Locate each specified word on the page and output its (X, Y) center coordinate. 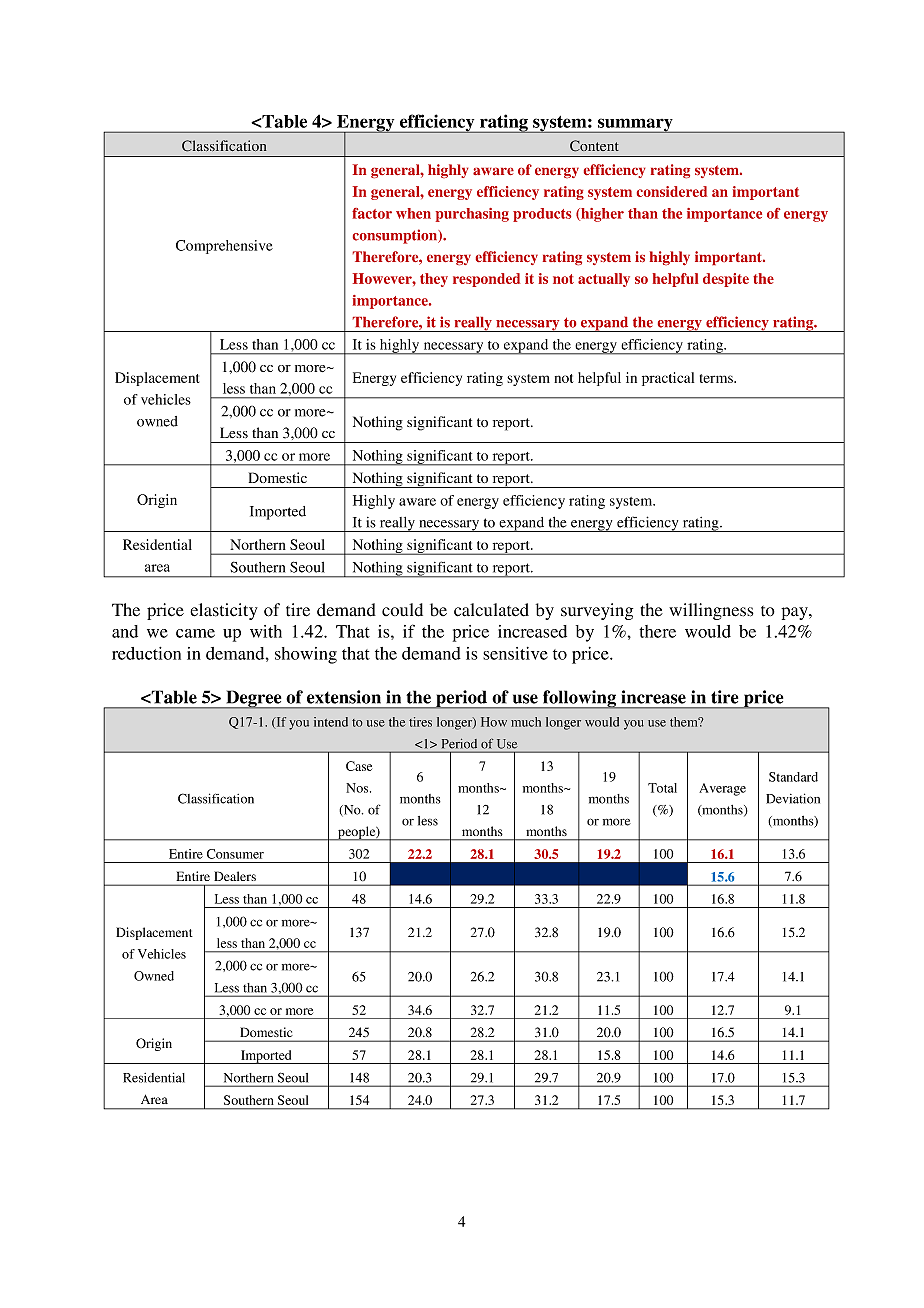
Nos (358, 788)
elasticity (224, 611)
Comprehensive (224, 247)
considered (672, 191)
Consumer (235, 854)
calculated (491, 610)
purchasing (472, 215)
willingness (711, 611)
